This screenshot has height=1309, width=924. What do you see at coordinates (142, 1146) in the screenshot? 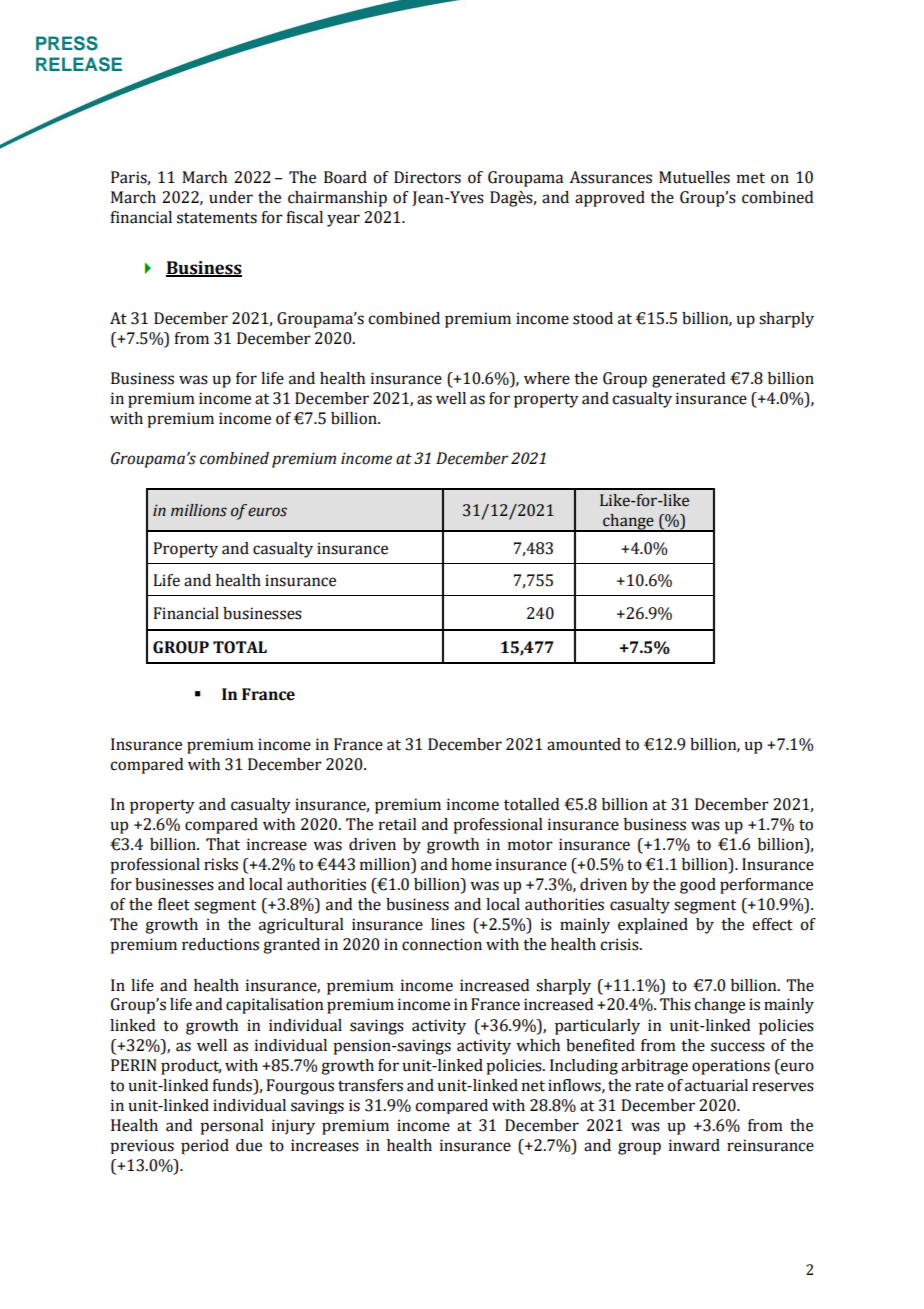
I see `previous` at bounding box center [142, 1146].
